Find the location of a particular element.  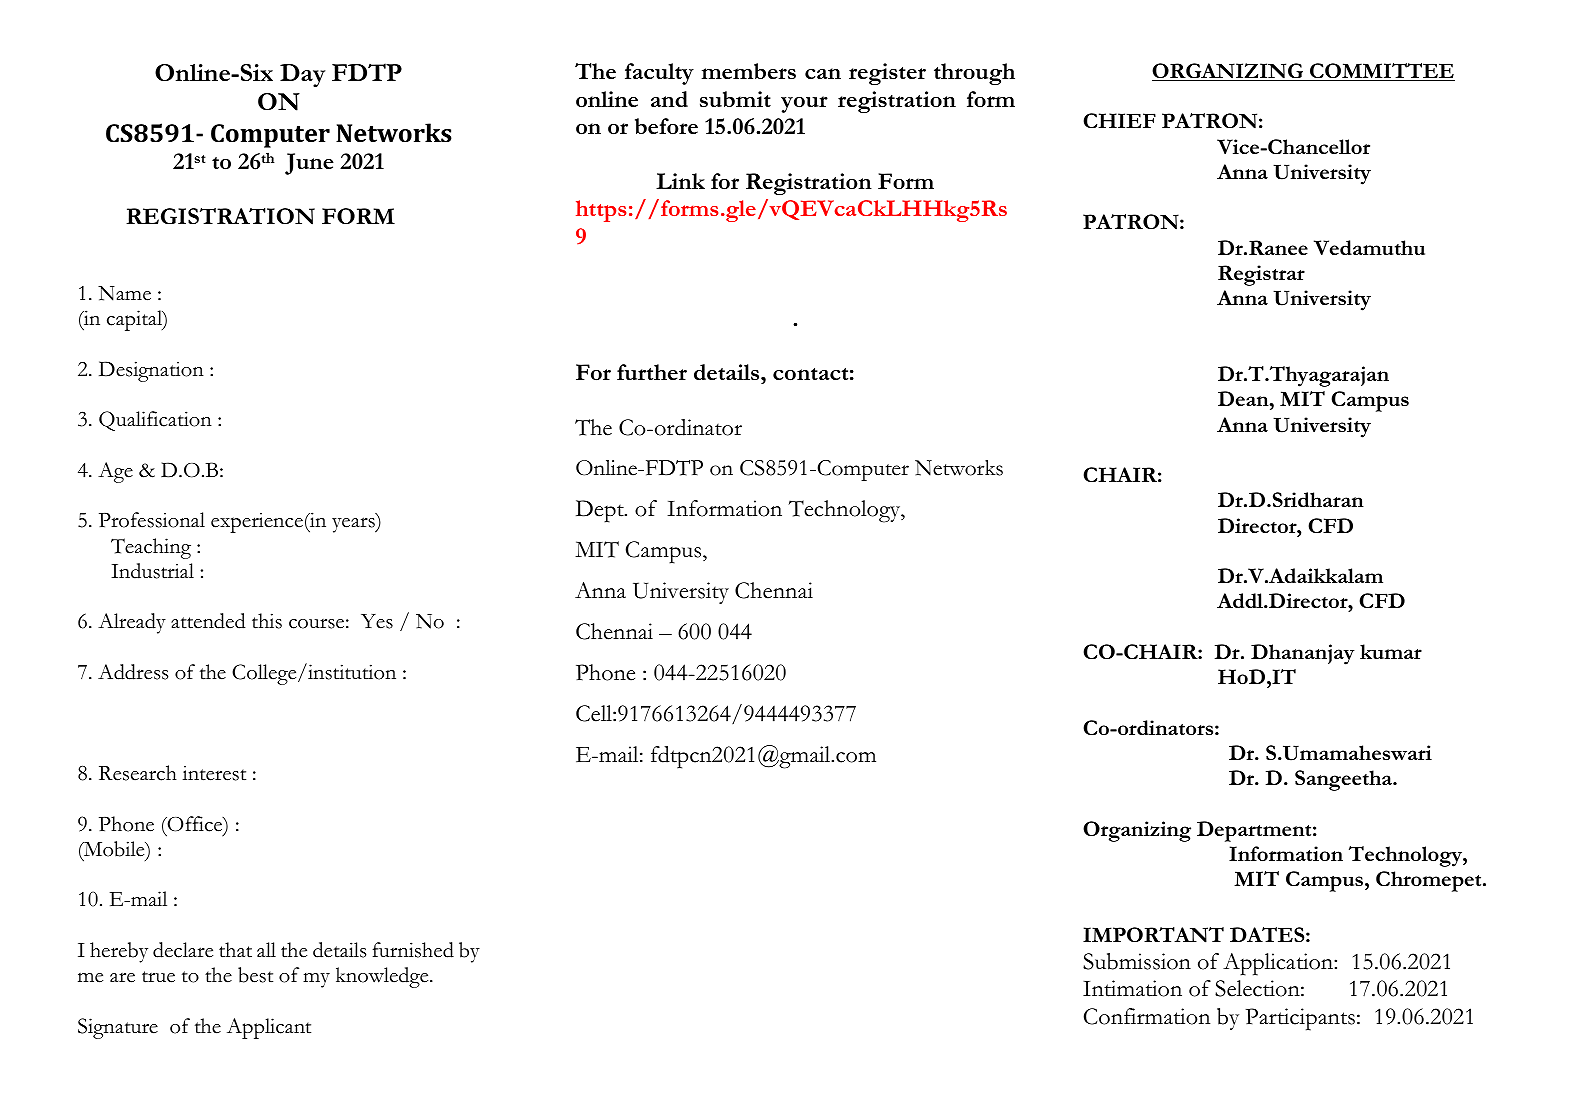

Day is located at coordinates (302, 76).
